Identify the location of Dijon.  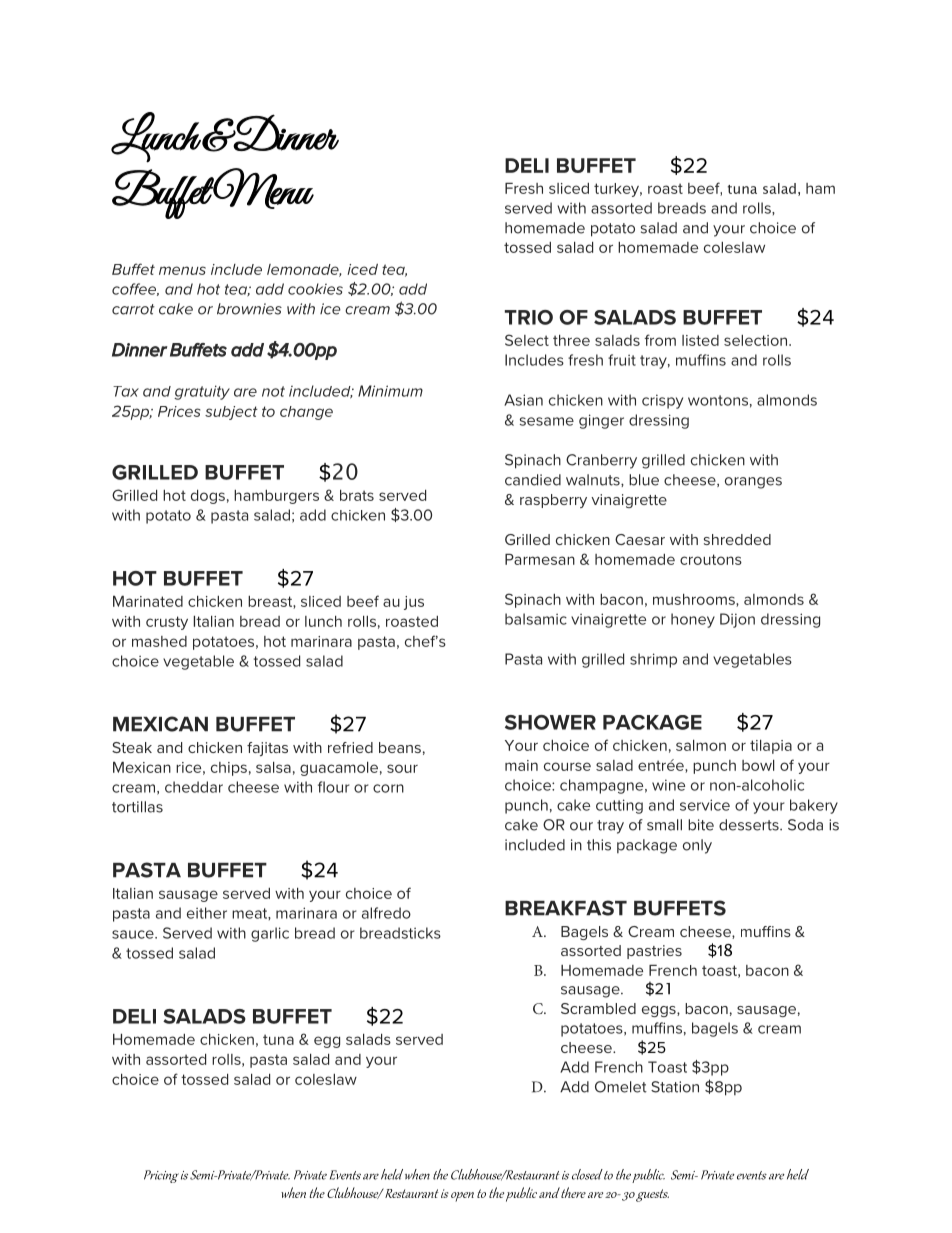
(737, 620).
